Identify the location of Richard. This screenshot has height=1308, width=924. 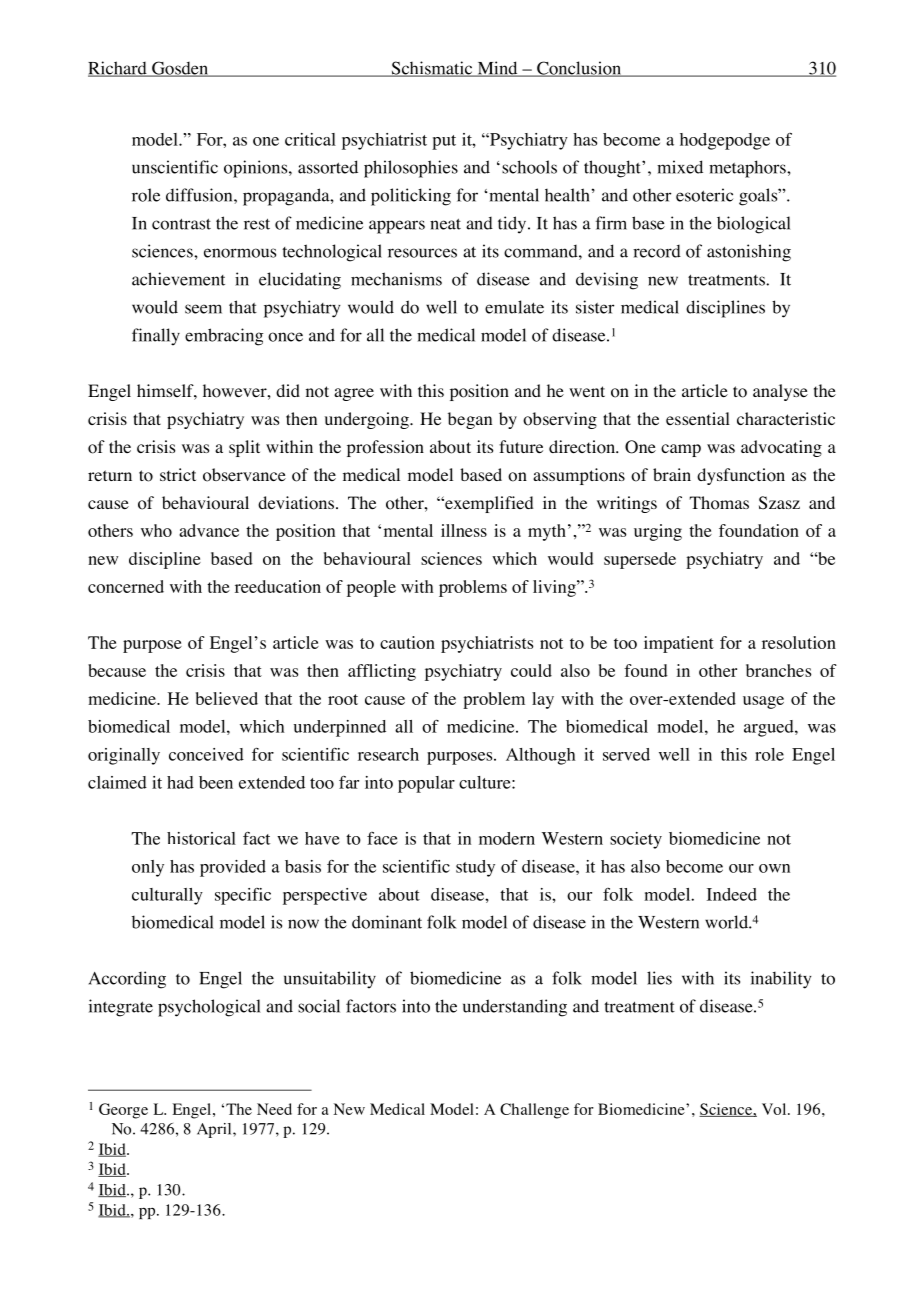
(118, 69).
